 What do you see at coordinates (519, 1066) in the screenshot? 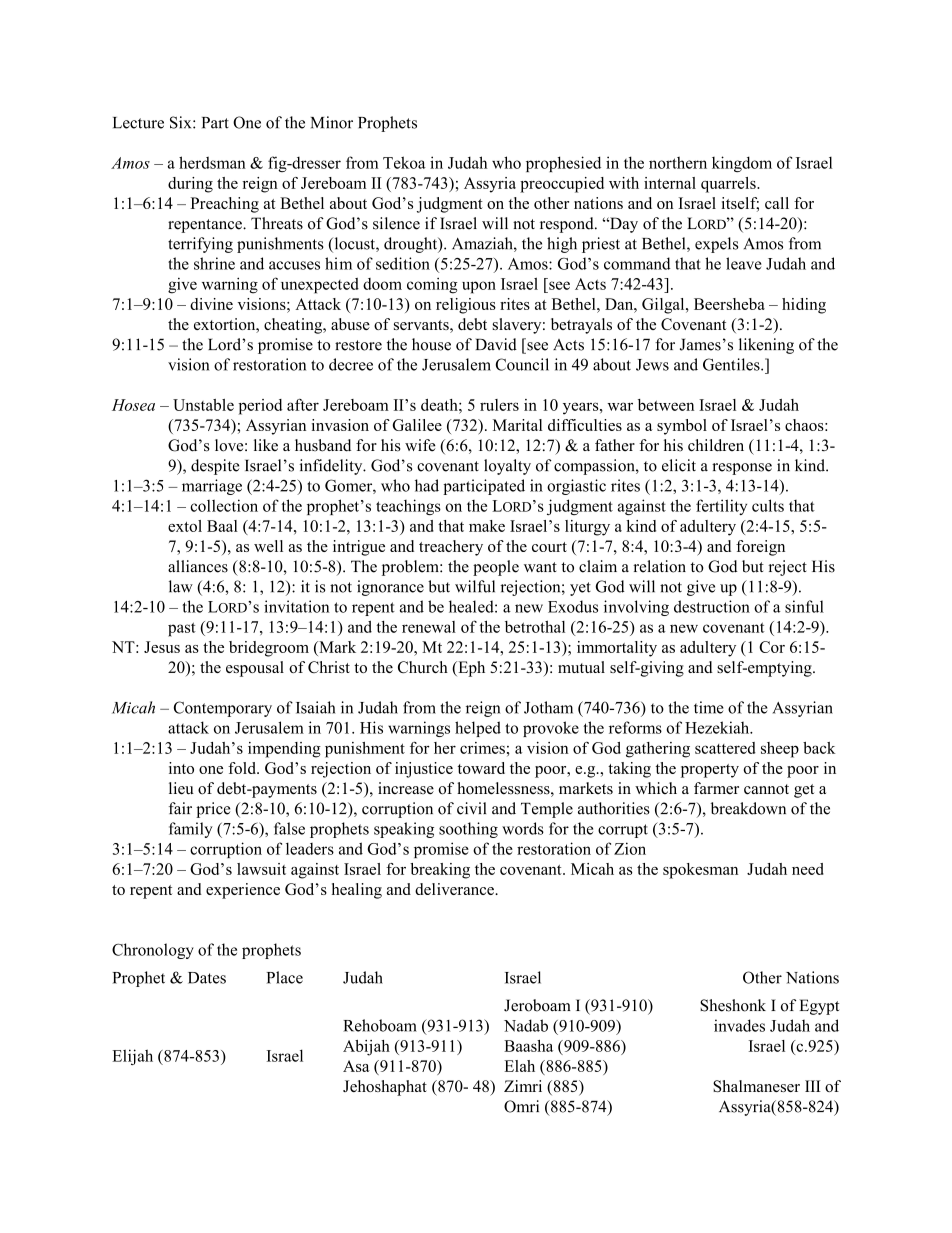
I see `Elah` at bounding box center [519, 1066].
